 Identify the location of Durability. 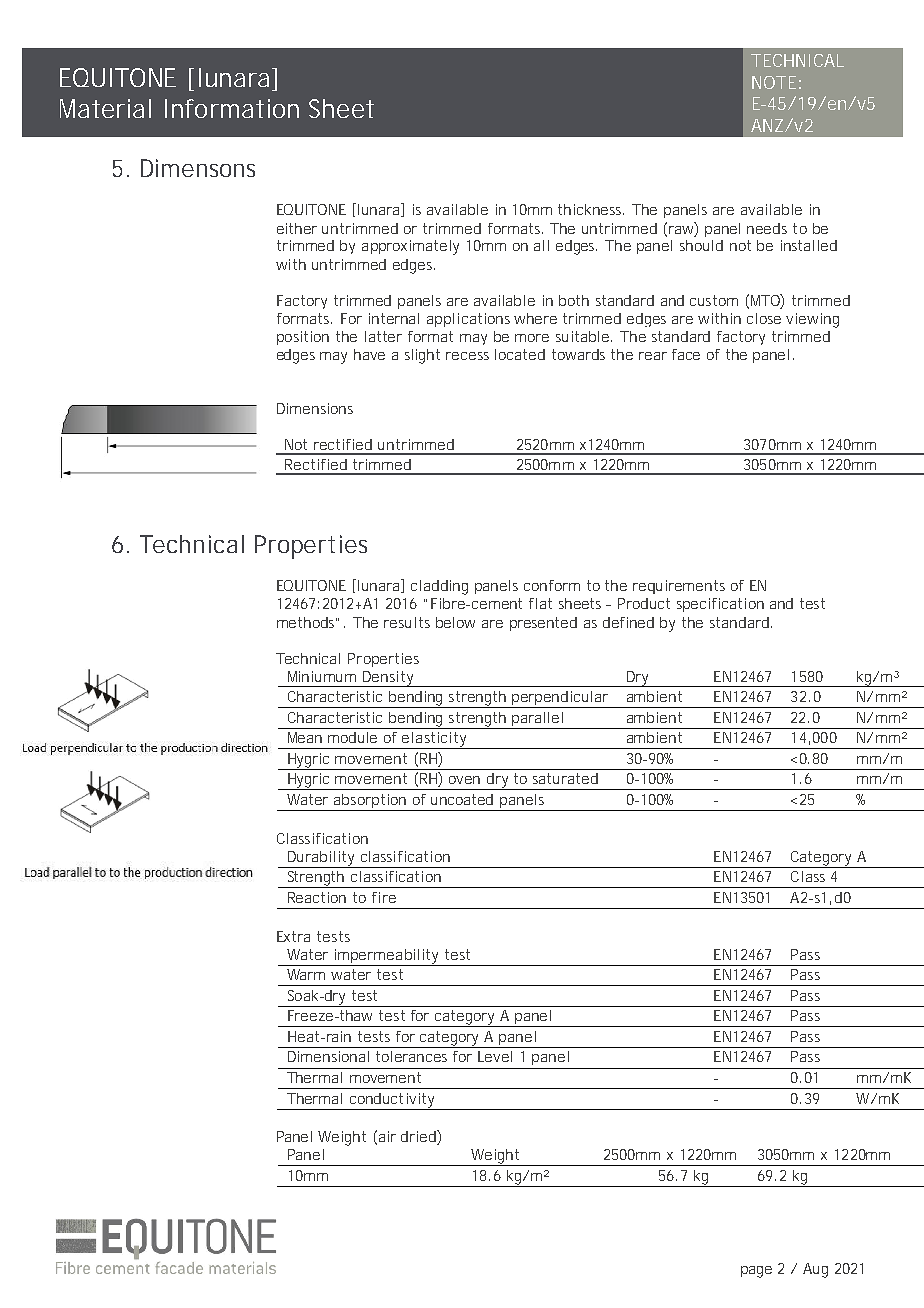
(322, 859).
